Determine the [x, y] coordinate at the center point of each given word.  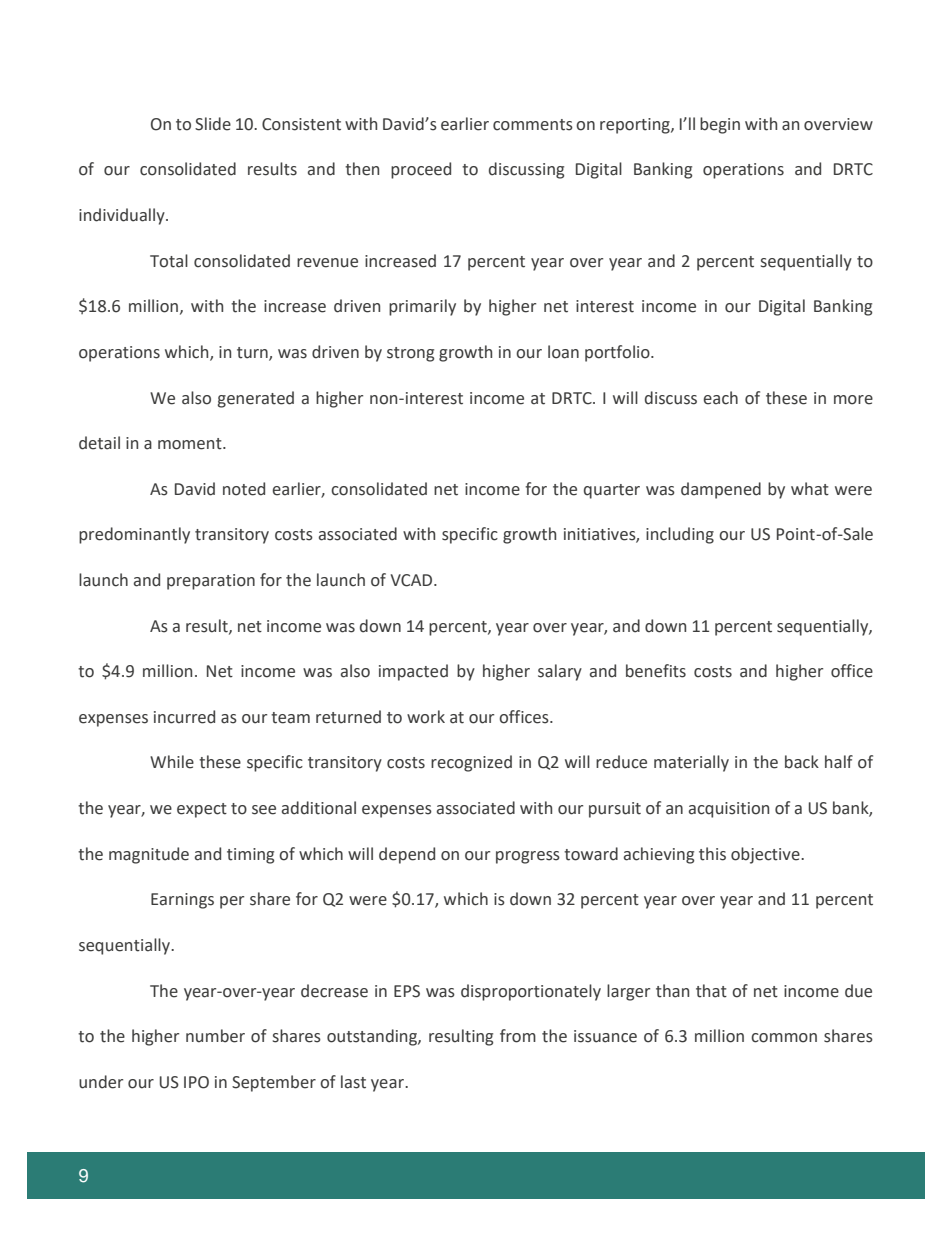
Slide [213, 124]
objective [766, 855]
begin [720, 125]
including [680, 535]
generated [256, 399]
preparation [211, 582]
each [721, 398]
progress [528, 857]
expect [202, 810]
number [215, 1036]
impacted [413, 672]
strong [410, 354]
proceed [421, 170]
